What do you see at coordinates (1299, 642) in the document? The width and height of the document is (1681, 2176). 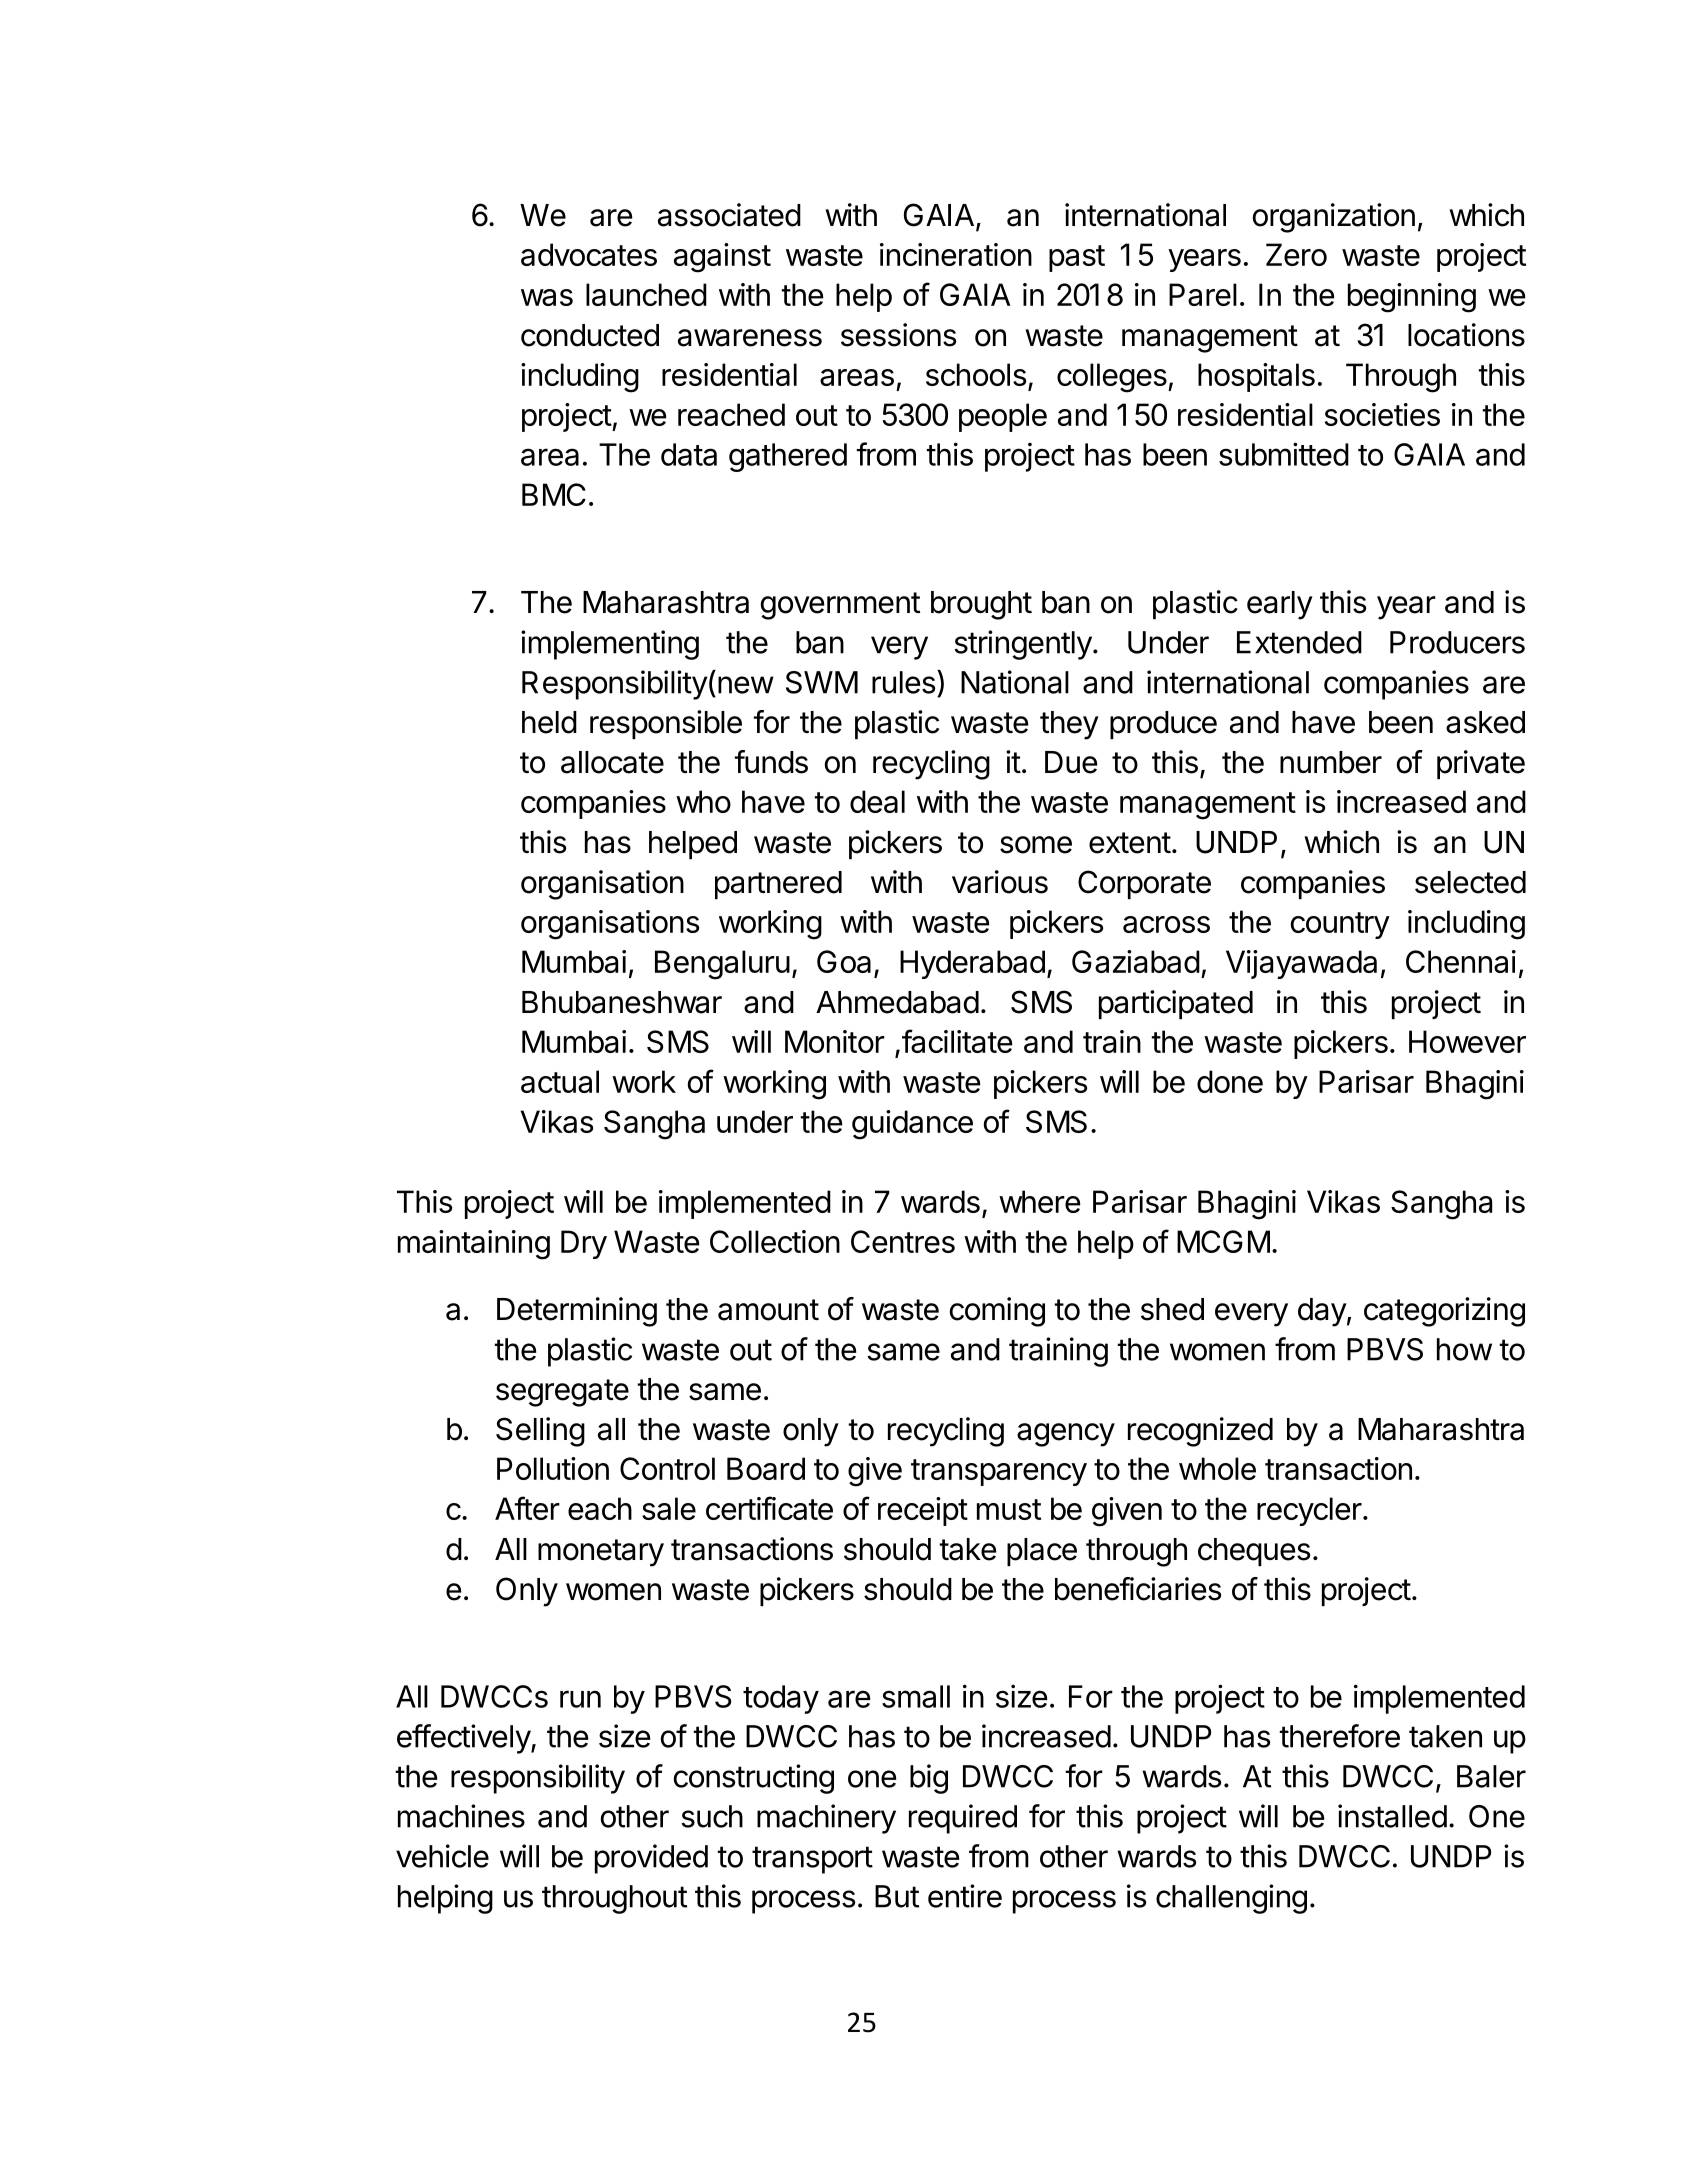 I see `Extended` at bounding box center [1299, 642].
